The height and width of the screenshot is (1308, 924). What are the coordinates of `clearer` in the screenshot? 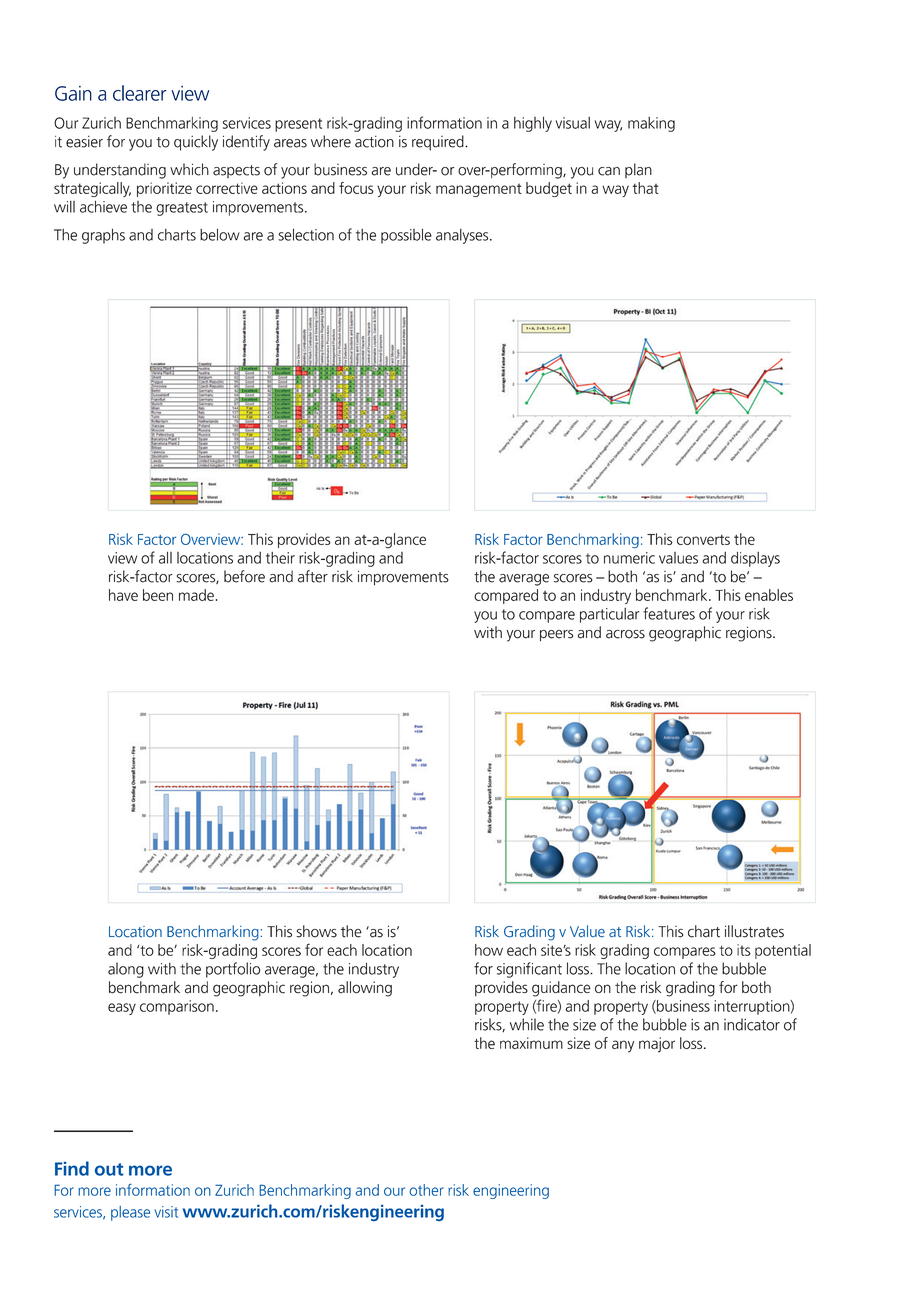 It's located at (140, 93).
